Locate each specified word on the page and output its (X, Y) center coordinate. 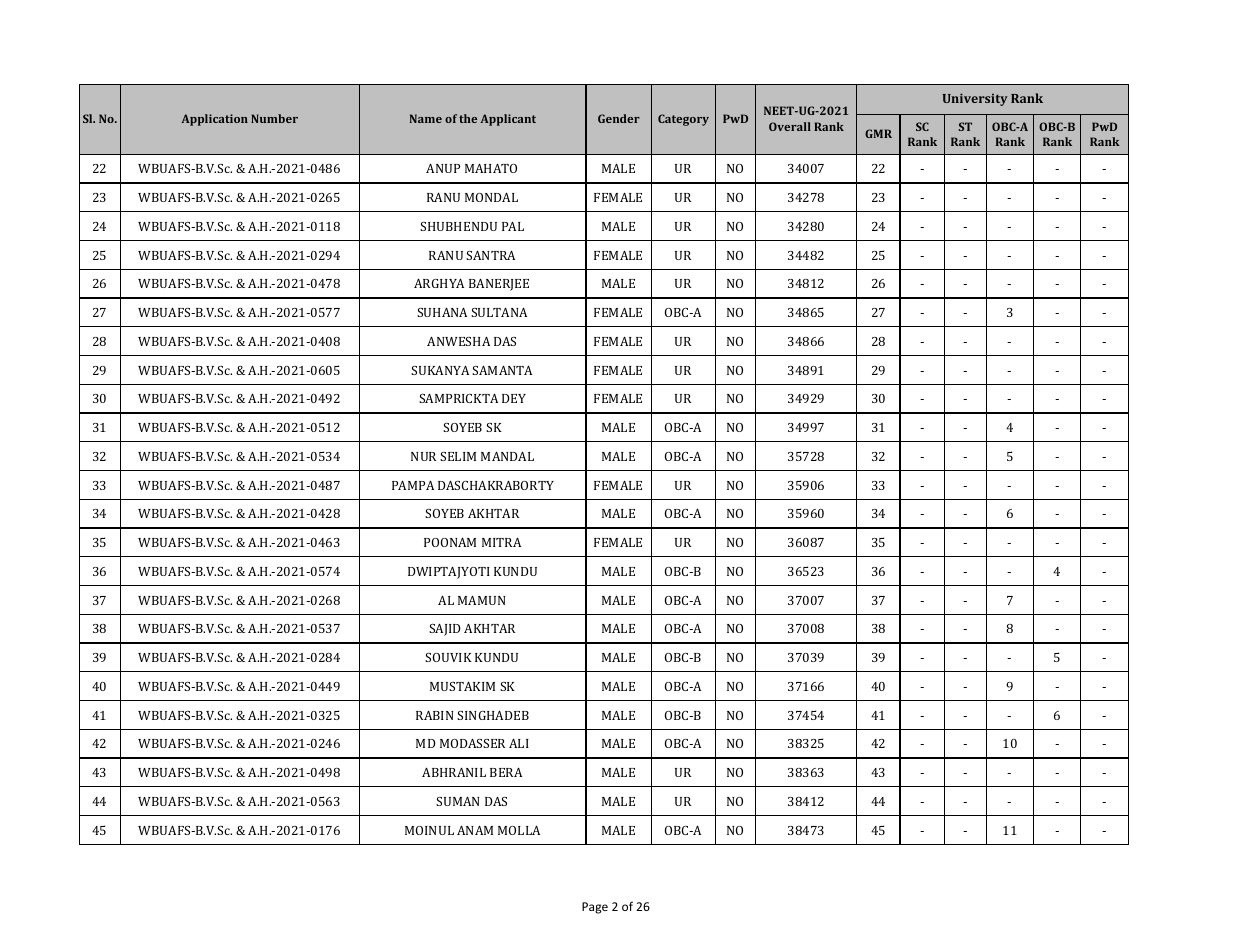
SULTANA (499, 312)
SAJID (445, 630)
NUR (424, 456)
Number (274, 118)
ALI (519, 743)
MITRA (501, 542)
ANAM (475, 830)
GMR (878, 133)
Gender (619, 118)
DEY (514, 398)
